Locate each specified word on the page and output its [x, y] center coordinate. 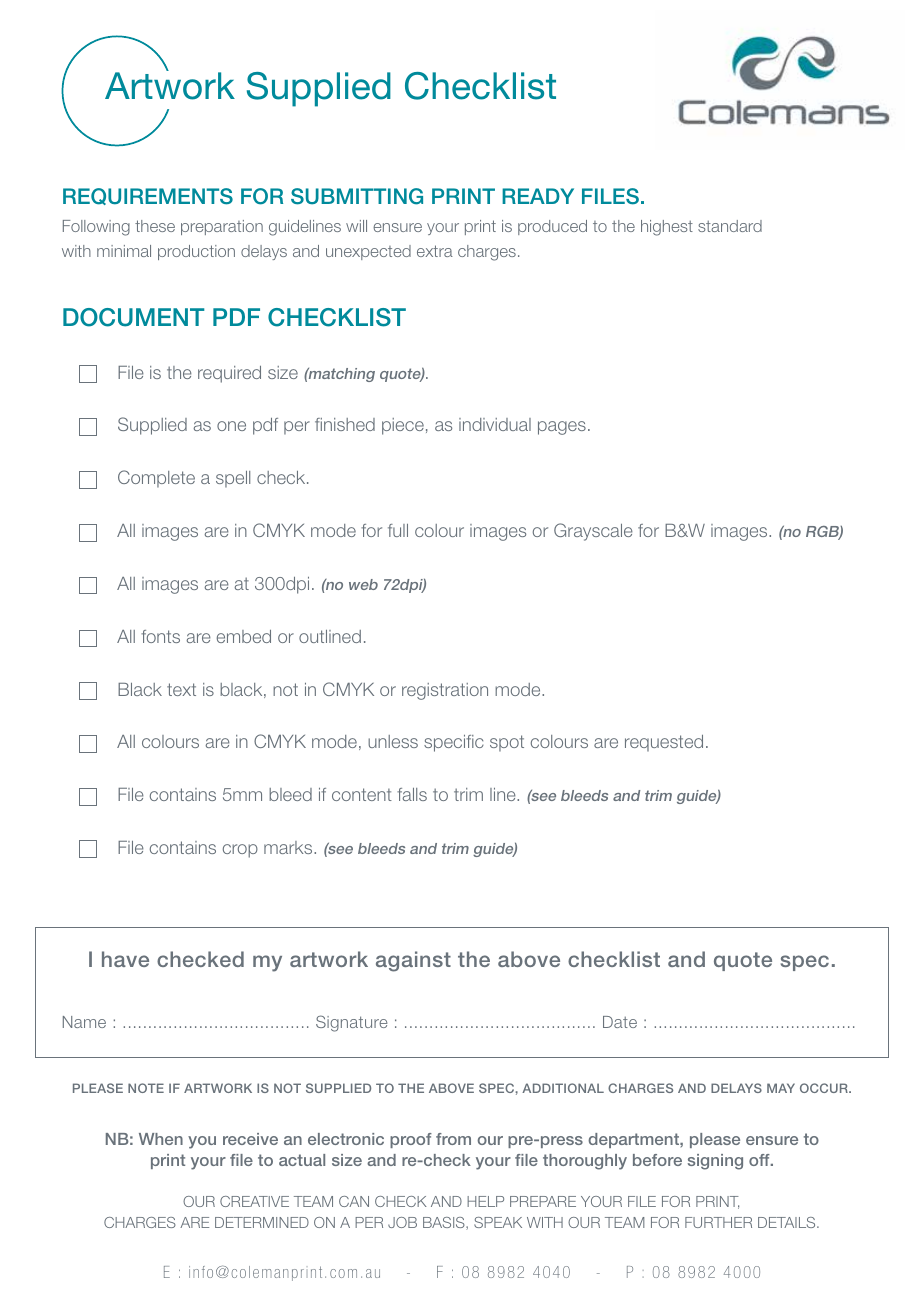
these [155, 226]
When [161, 1139]
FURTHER [718, 1222]
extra [435, 251]
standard [730, 226]
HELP [485, 1201]
